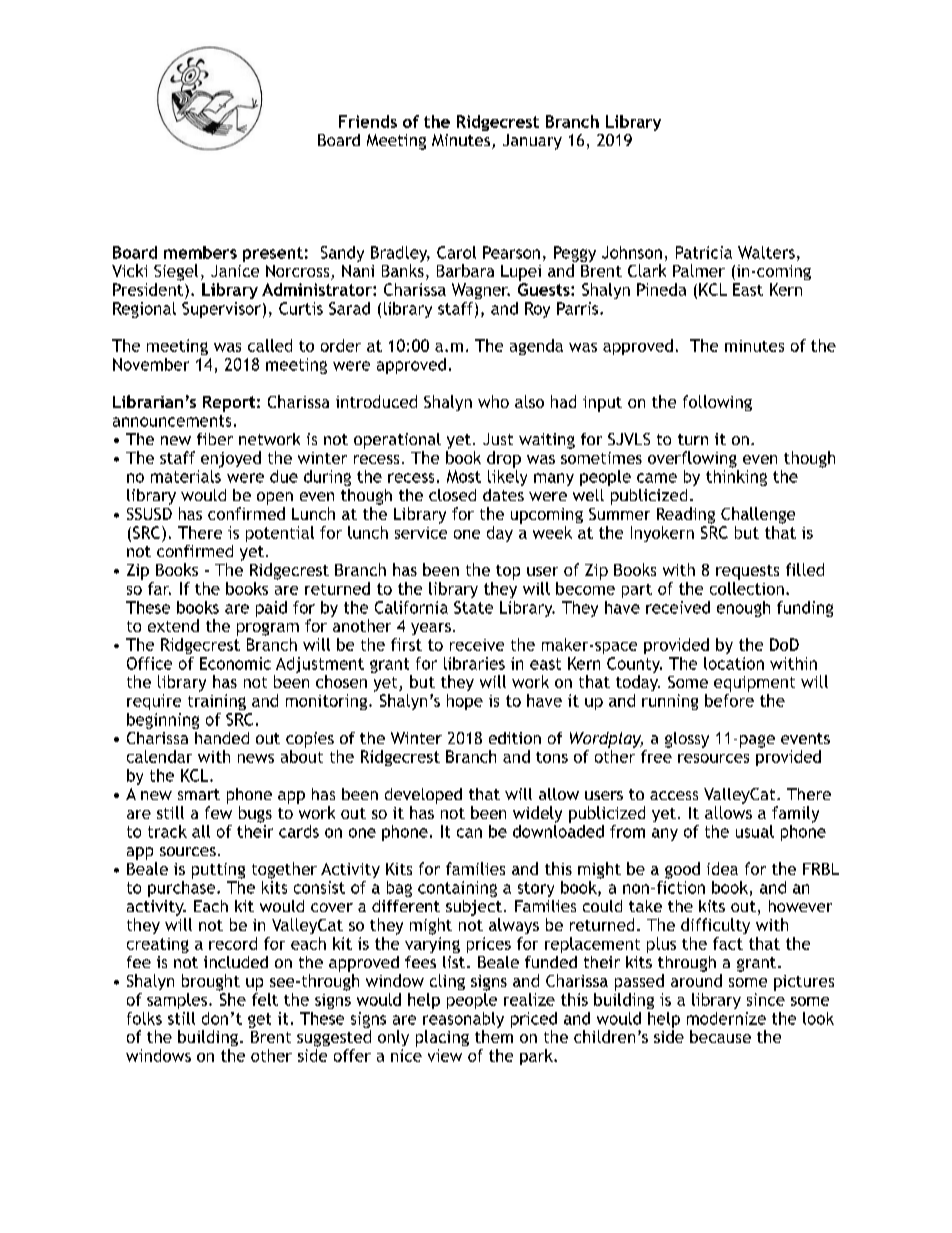 Image resolution: width=952 pixels, height=1233 pixels. Describe the element at coordinates (493, 401) in the screenshot. I see `who` at that location.
